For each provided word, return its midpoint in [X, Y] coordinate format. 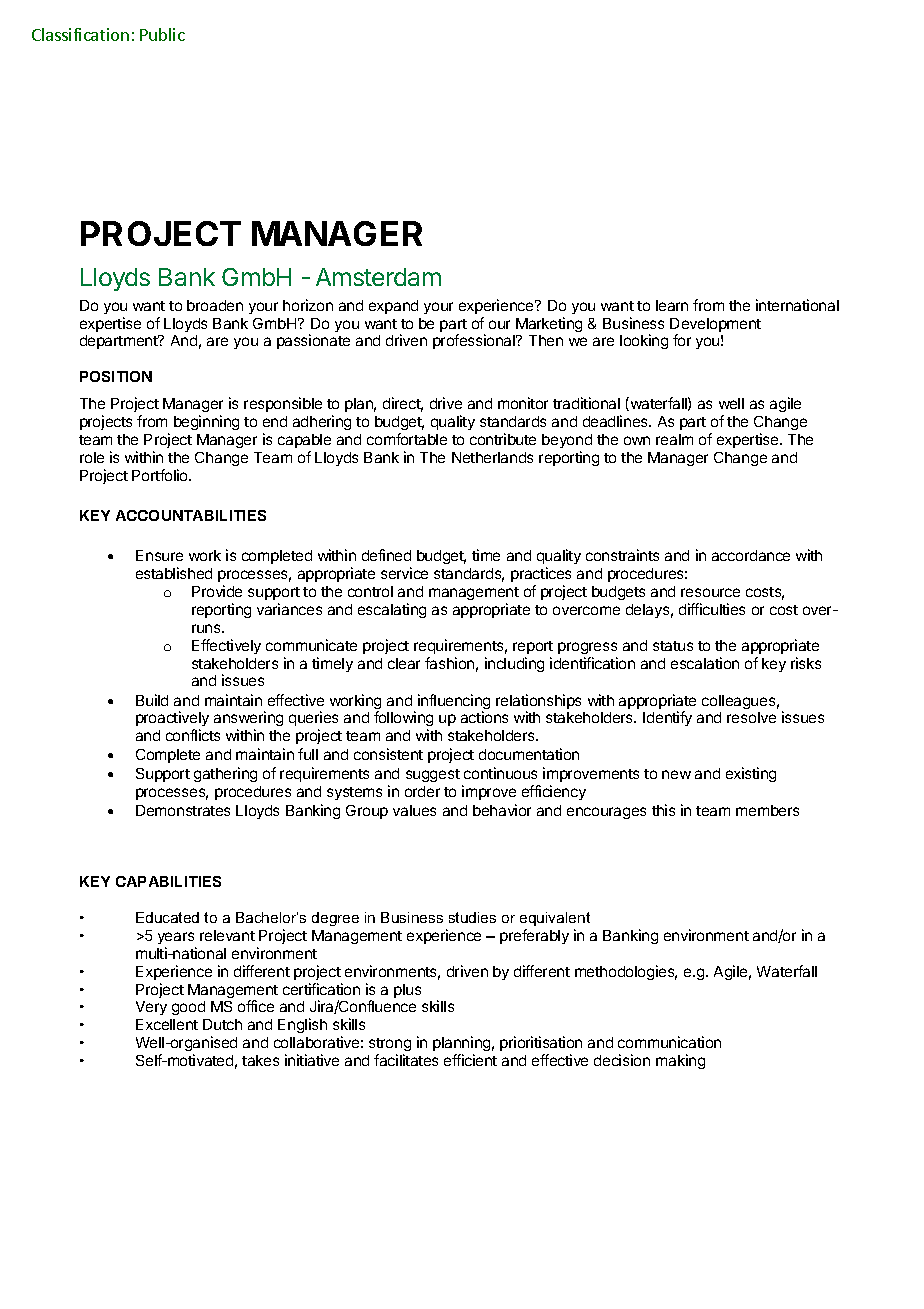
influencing [454, 703]
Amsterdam [378, 277]
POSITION [116, 376]
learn [672, 305]
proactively [172, 718]
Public [162, 34]
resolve [751, 717]
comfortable [407, 439]
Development [715, 326]
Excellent [167, 1024]
